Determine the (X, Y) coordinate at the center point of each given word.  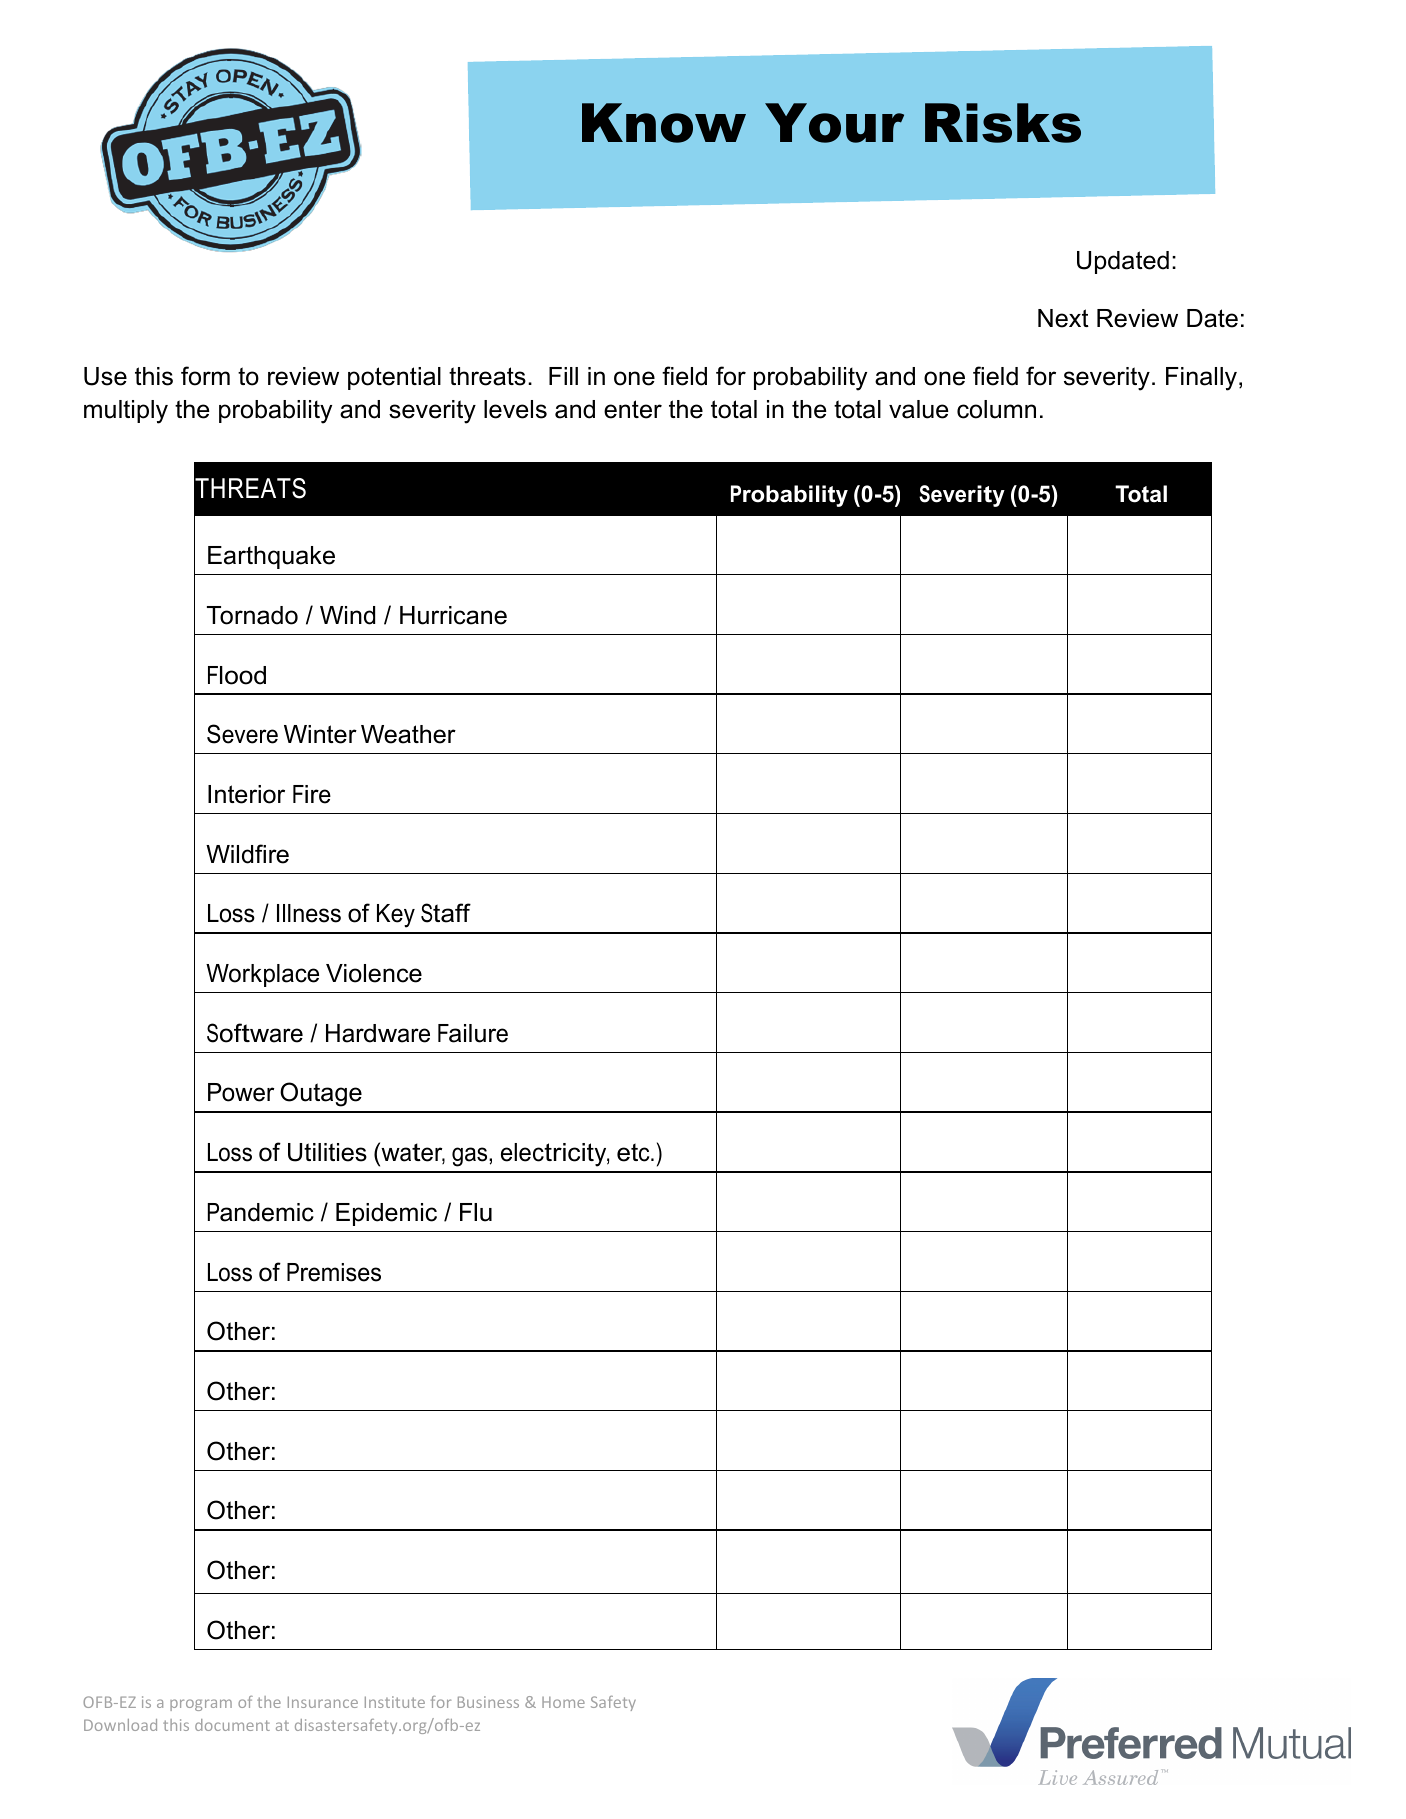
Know (664, 123)
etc (634, 1152)
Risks (1003, 123)
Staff (446, 913)
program (201, 1705)
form (205, 376)
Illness (309, 913)
